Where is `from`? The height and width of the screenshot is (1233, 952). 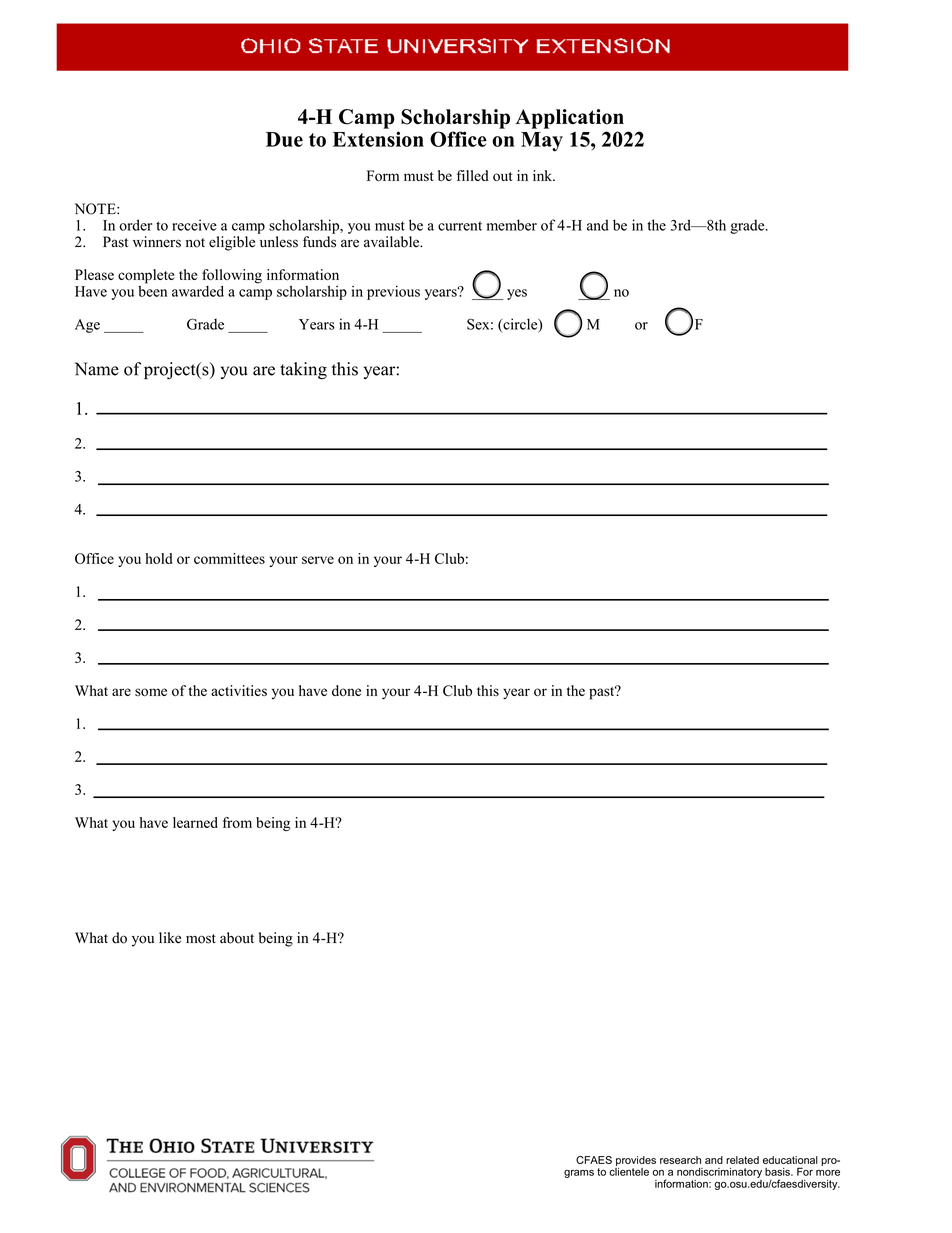
from is located at coordinates (237, 822).
